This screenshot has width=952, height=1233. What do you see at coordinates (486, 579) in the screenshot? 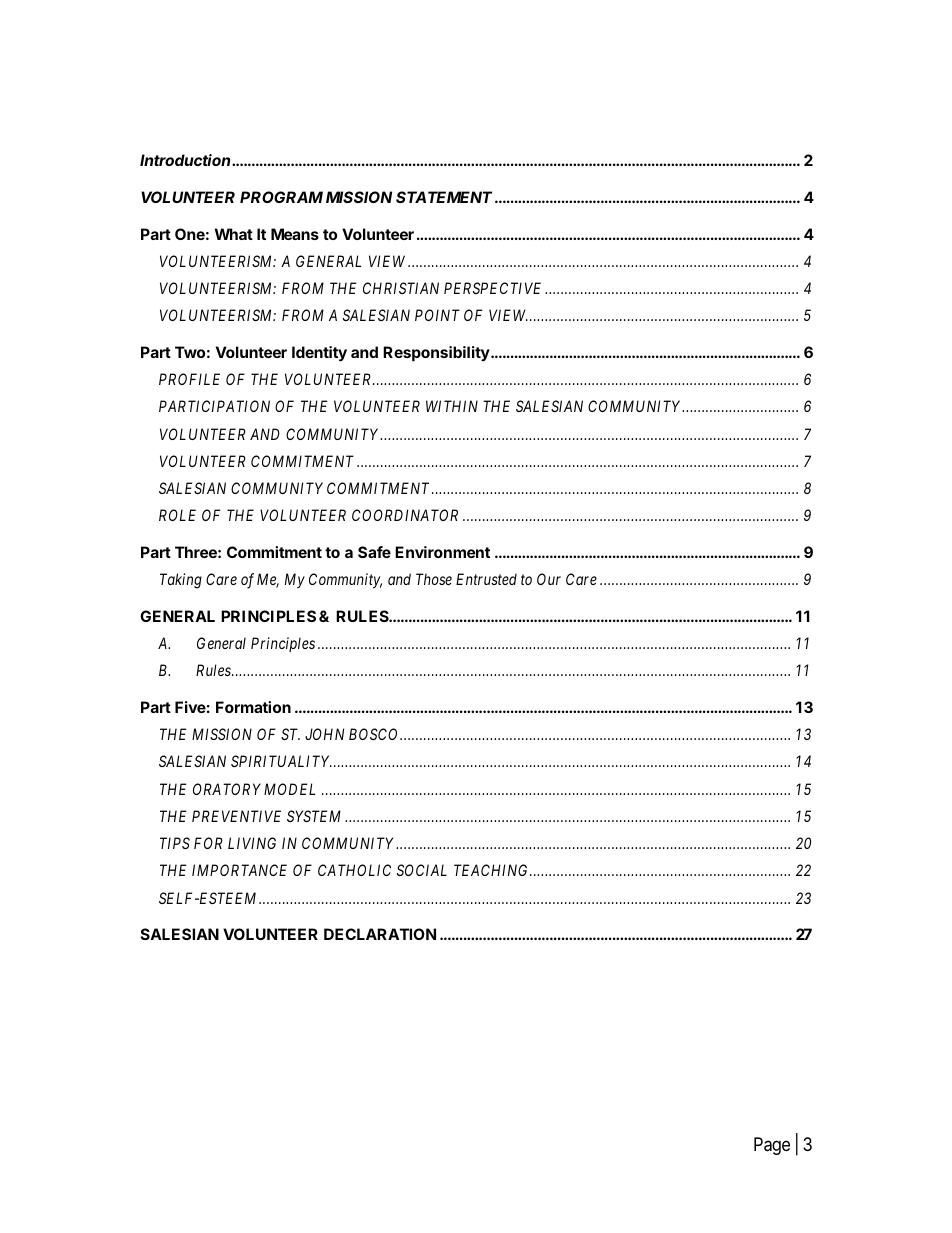
I see `Entrusted` at bounding box center [486, 579].
